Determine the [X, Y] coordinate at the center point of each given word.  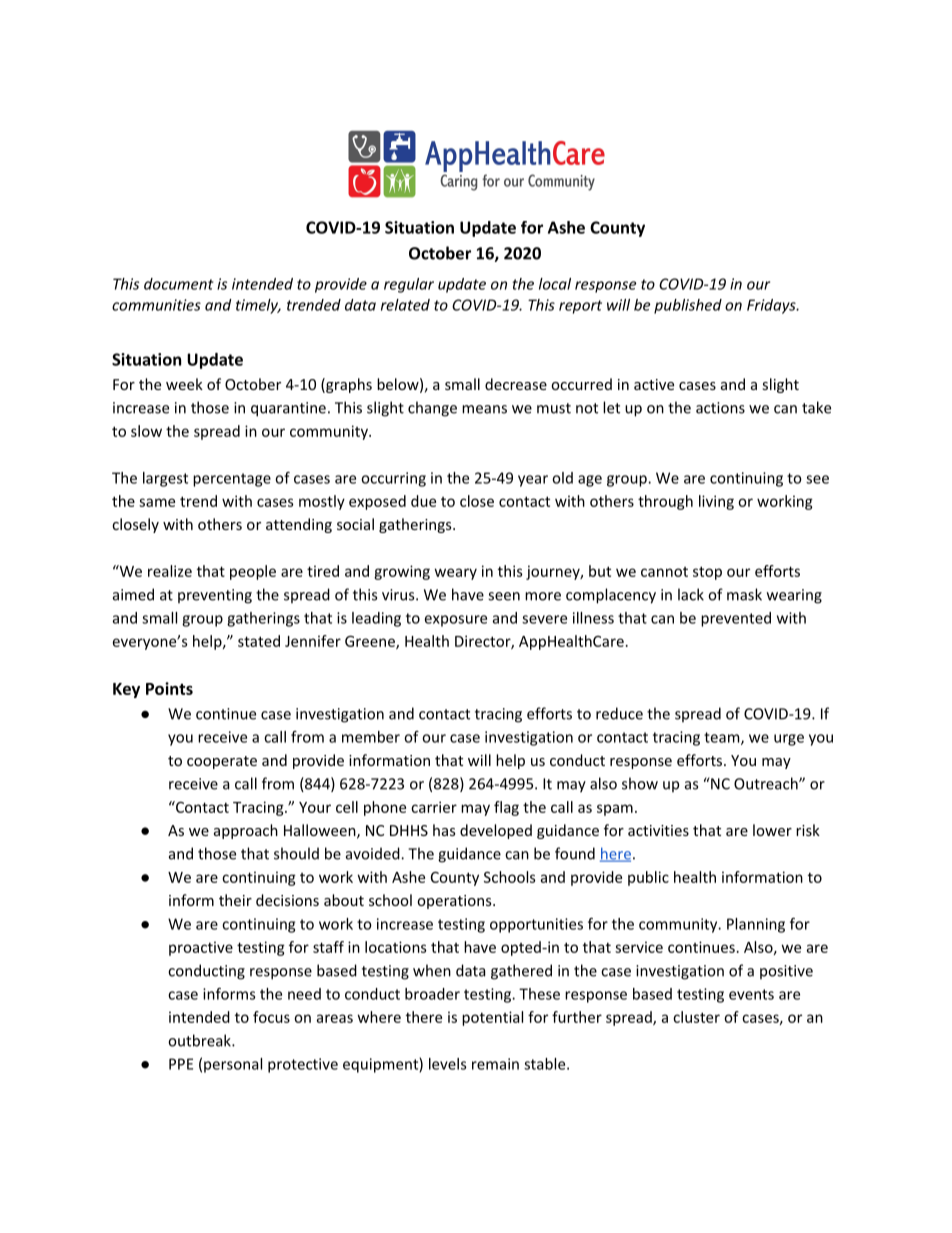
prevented [736, 619]
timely [258, 306]
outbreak [200, 1040]
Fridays [772, 306]
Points [169, 688]
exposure [456, 621]
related [405, 305]
